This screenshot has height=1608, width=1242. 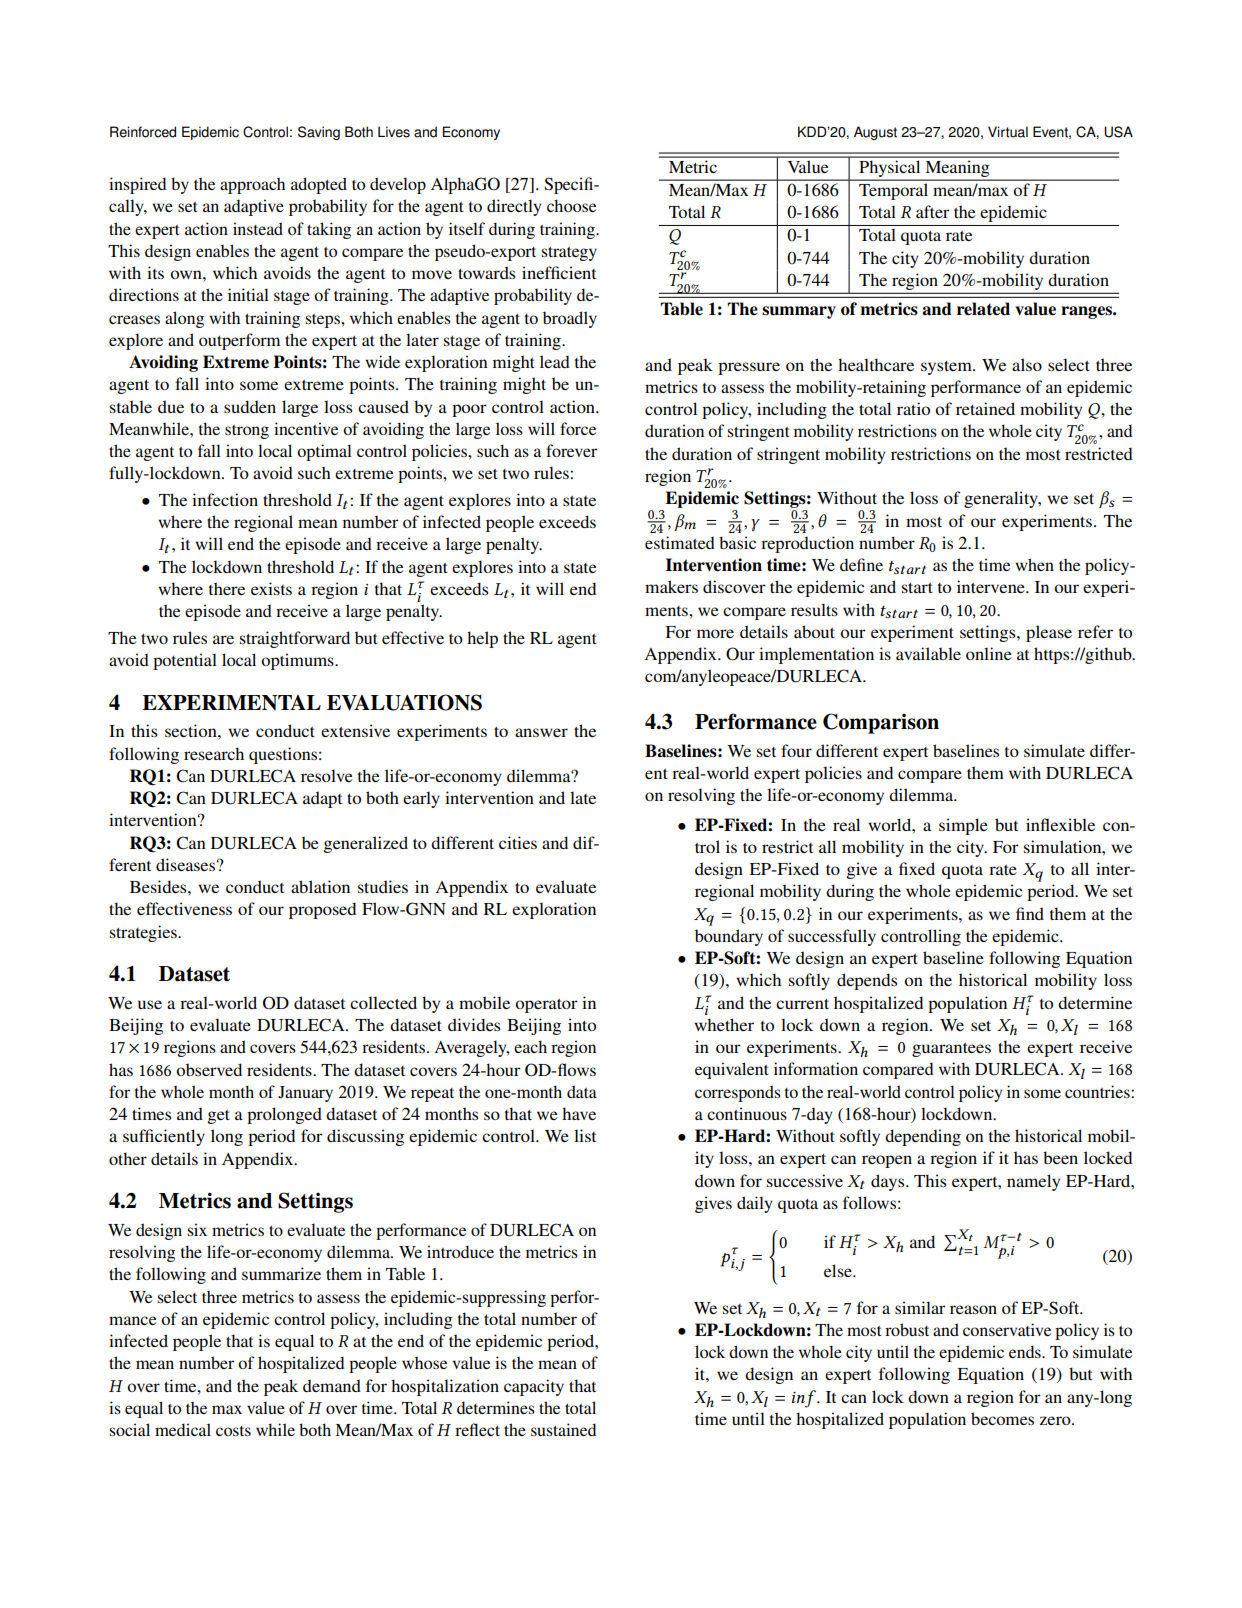 I want to click on simple, so click(x=963, y=826).
